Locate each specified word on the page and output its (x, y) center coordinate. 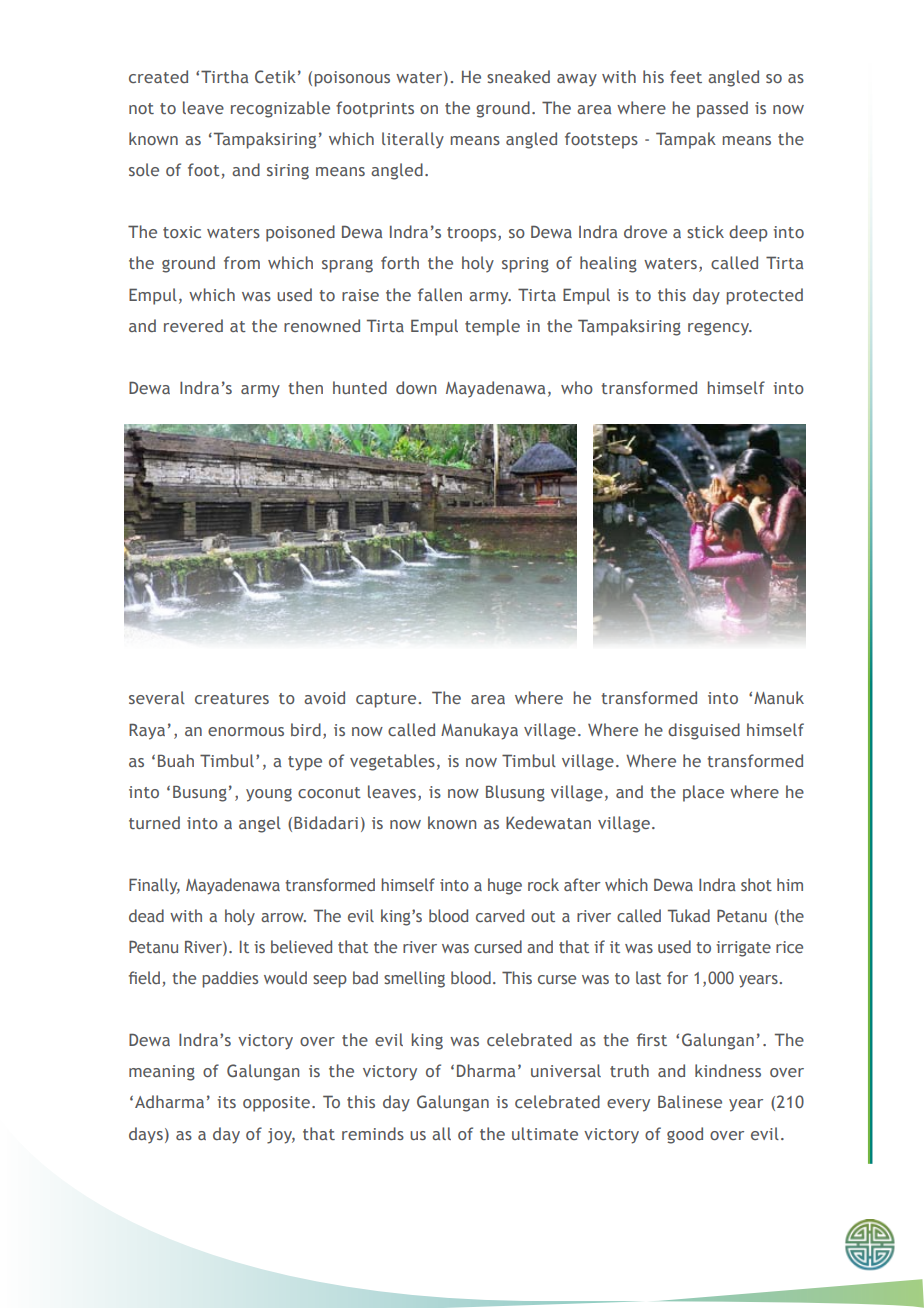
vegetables (392, 762)
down (416, 387)
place (703, 793)
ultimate (545, 1133)
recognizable (280, 109)
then (305, 387)
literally (413, 140)
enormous (246, 731)
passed (722, 109)
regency (719, 329)
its (226, 1102)
